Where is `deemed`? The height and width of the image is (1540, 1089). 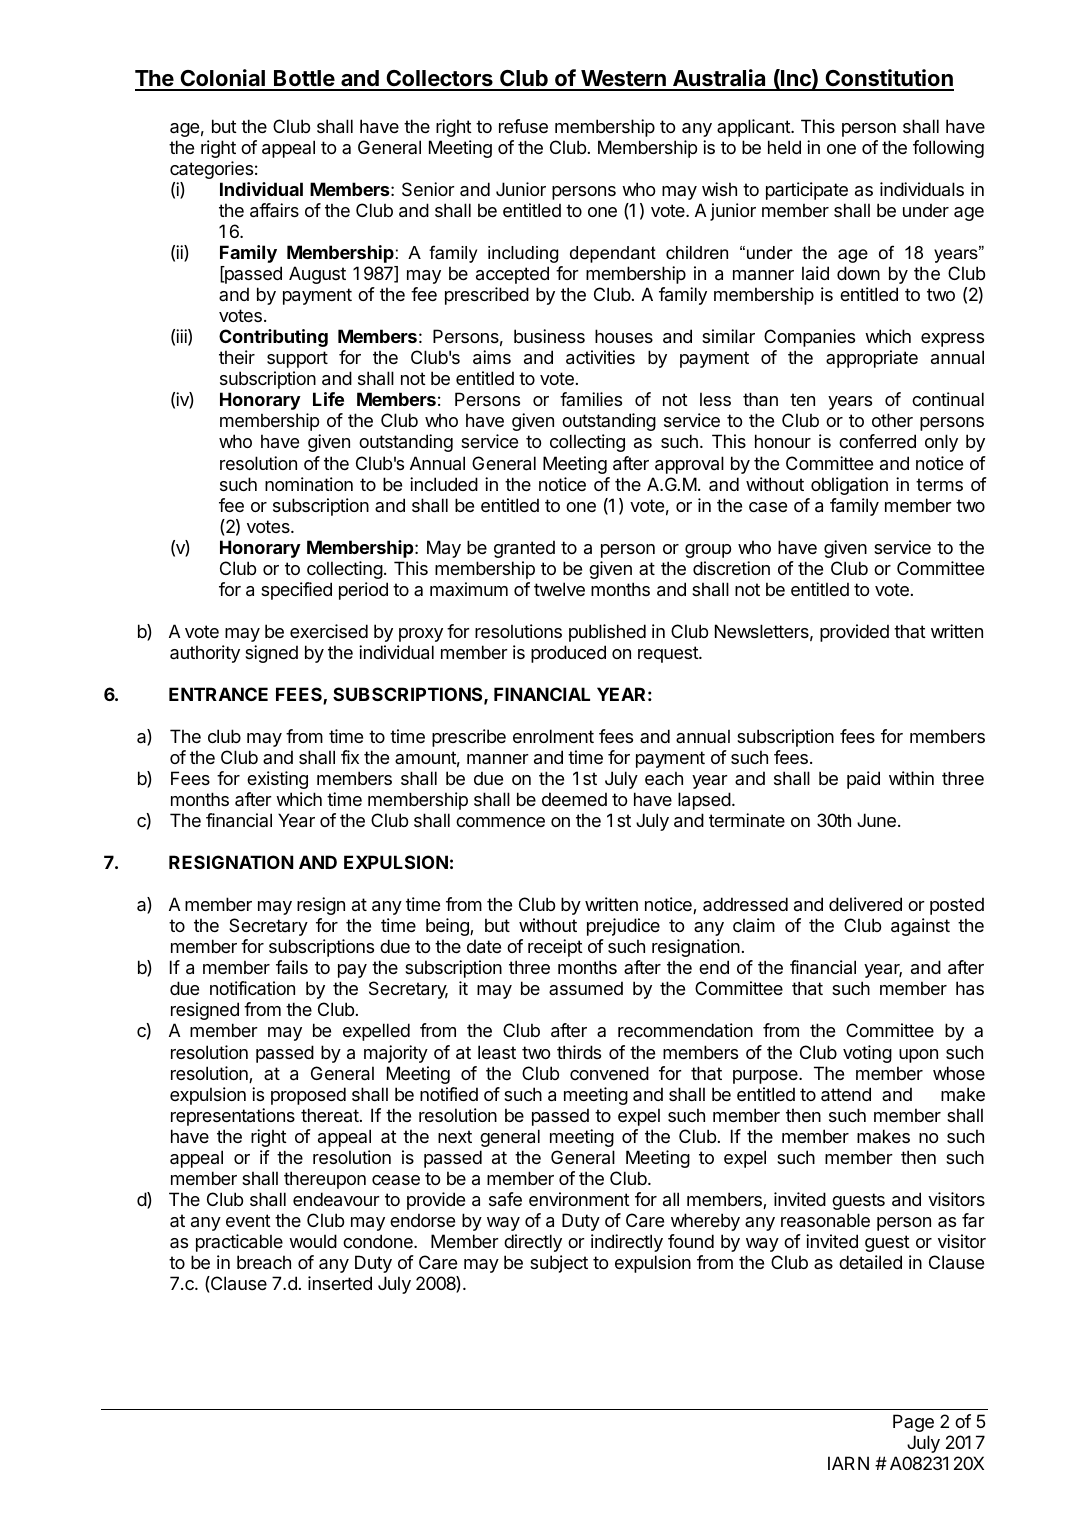 deemed is located at coordinates (574, 799).
